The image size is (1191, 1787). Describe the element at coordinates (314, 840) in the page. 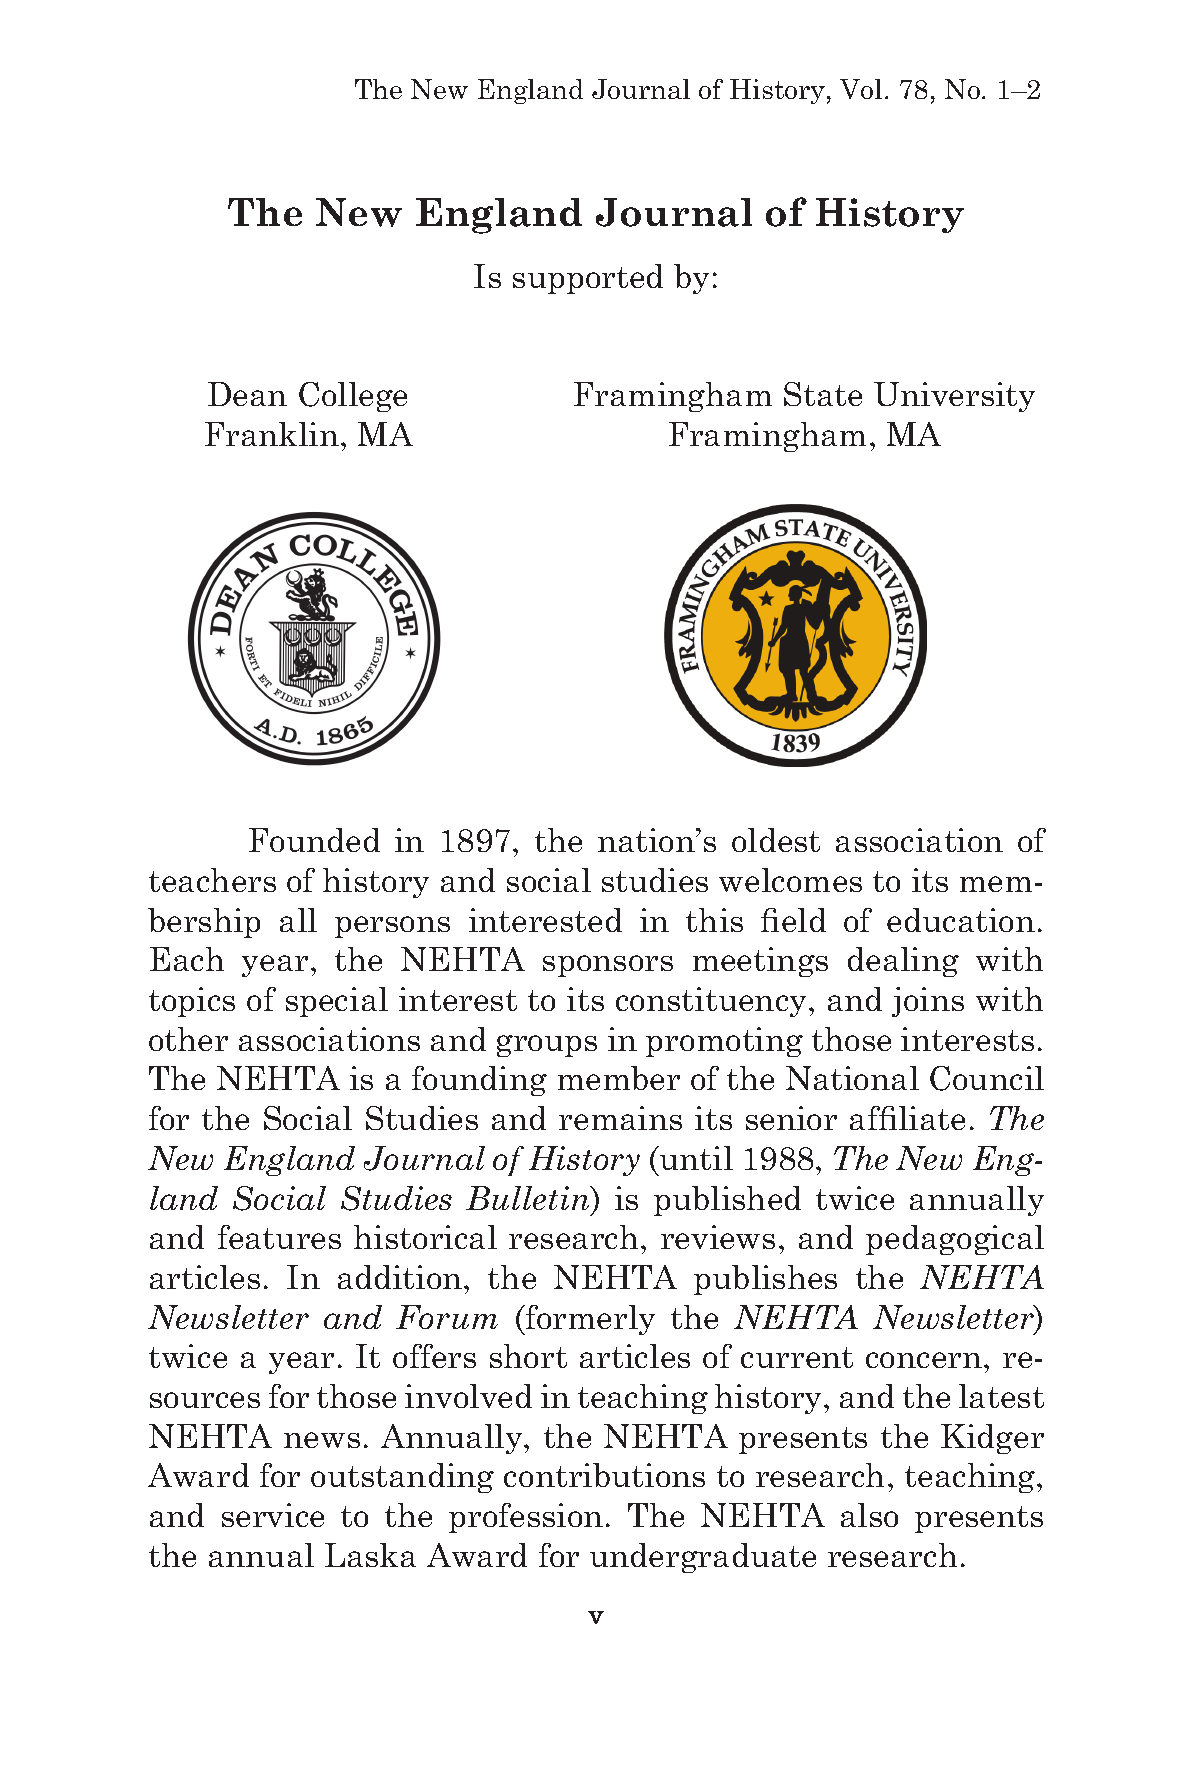

I see `Founded` at that location.
